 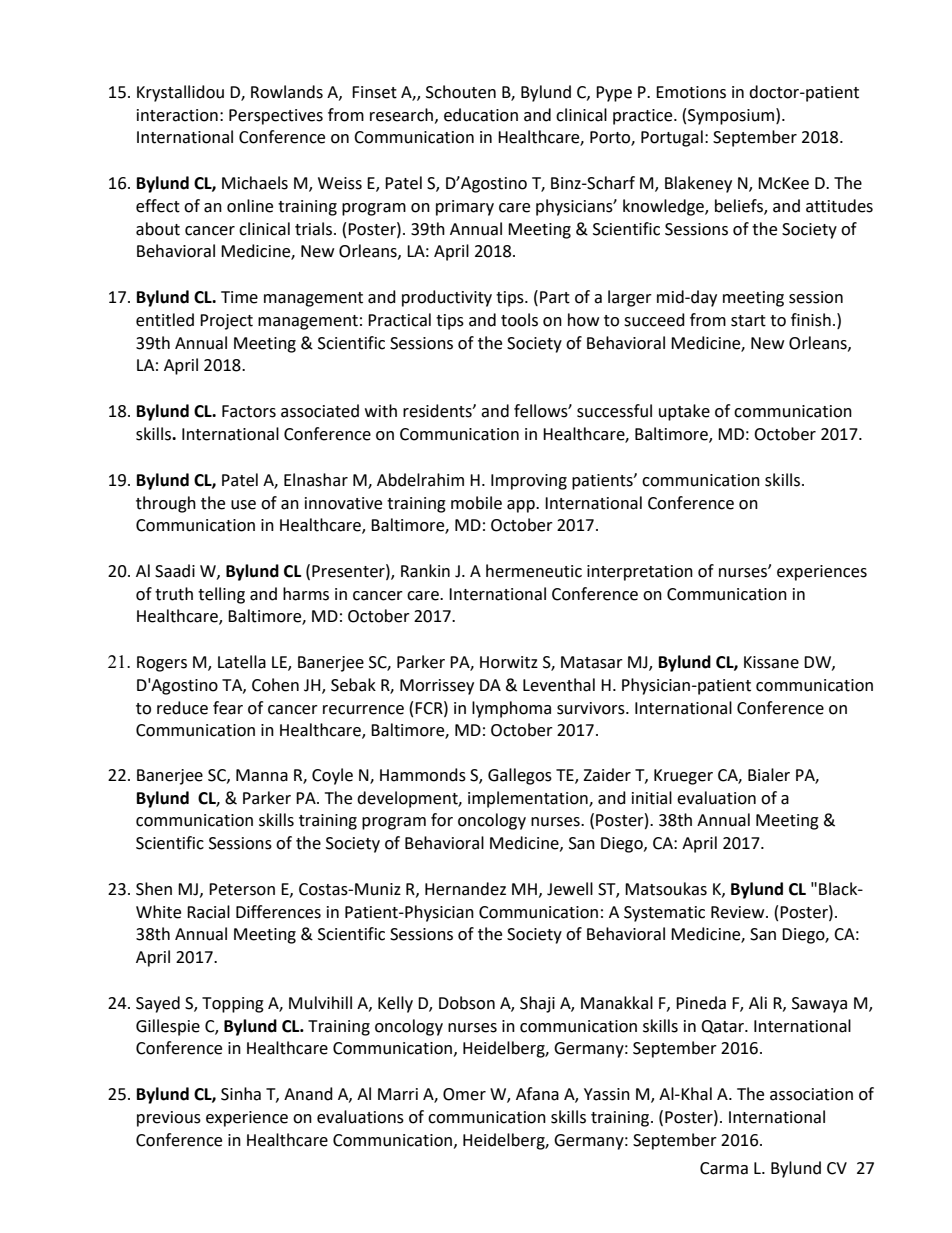 What do you see at coordinates (481, 115) in the document?
I see `education` at bounding box center [481, 115].
